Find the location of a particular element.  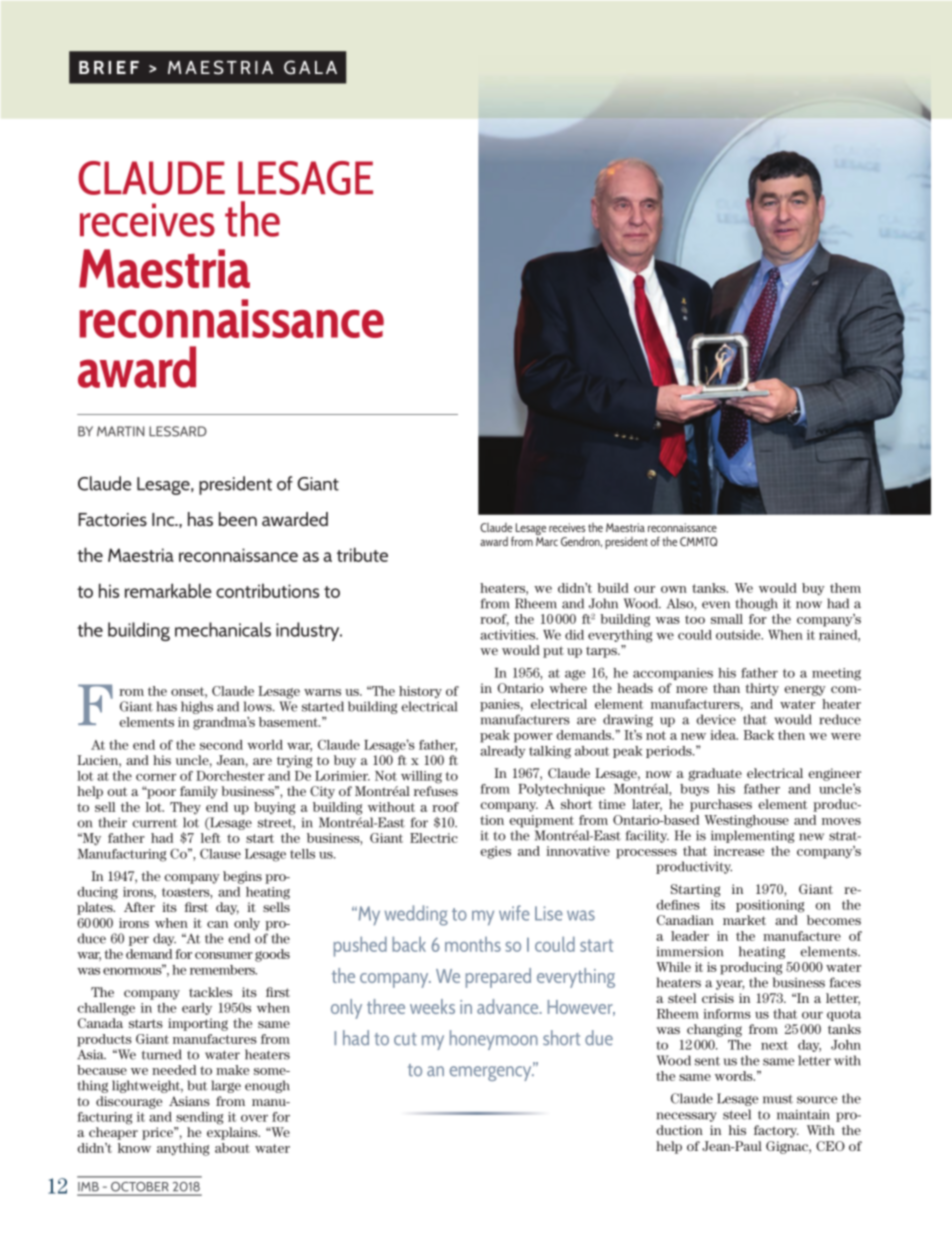

honeymoon is located at coordinates (494, 1040).
